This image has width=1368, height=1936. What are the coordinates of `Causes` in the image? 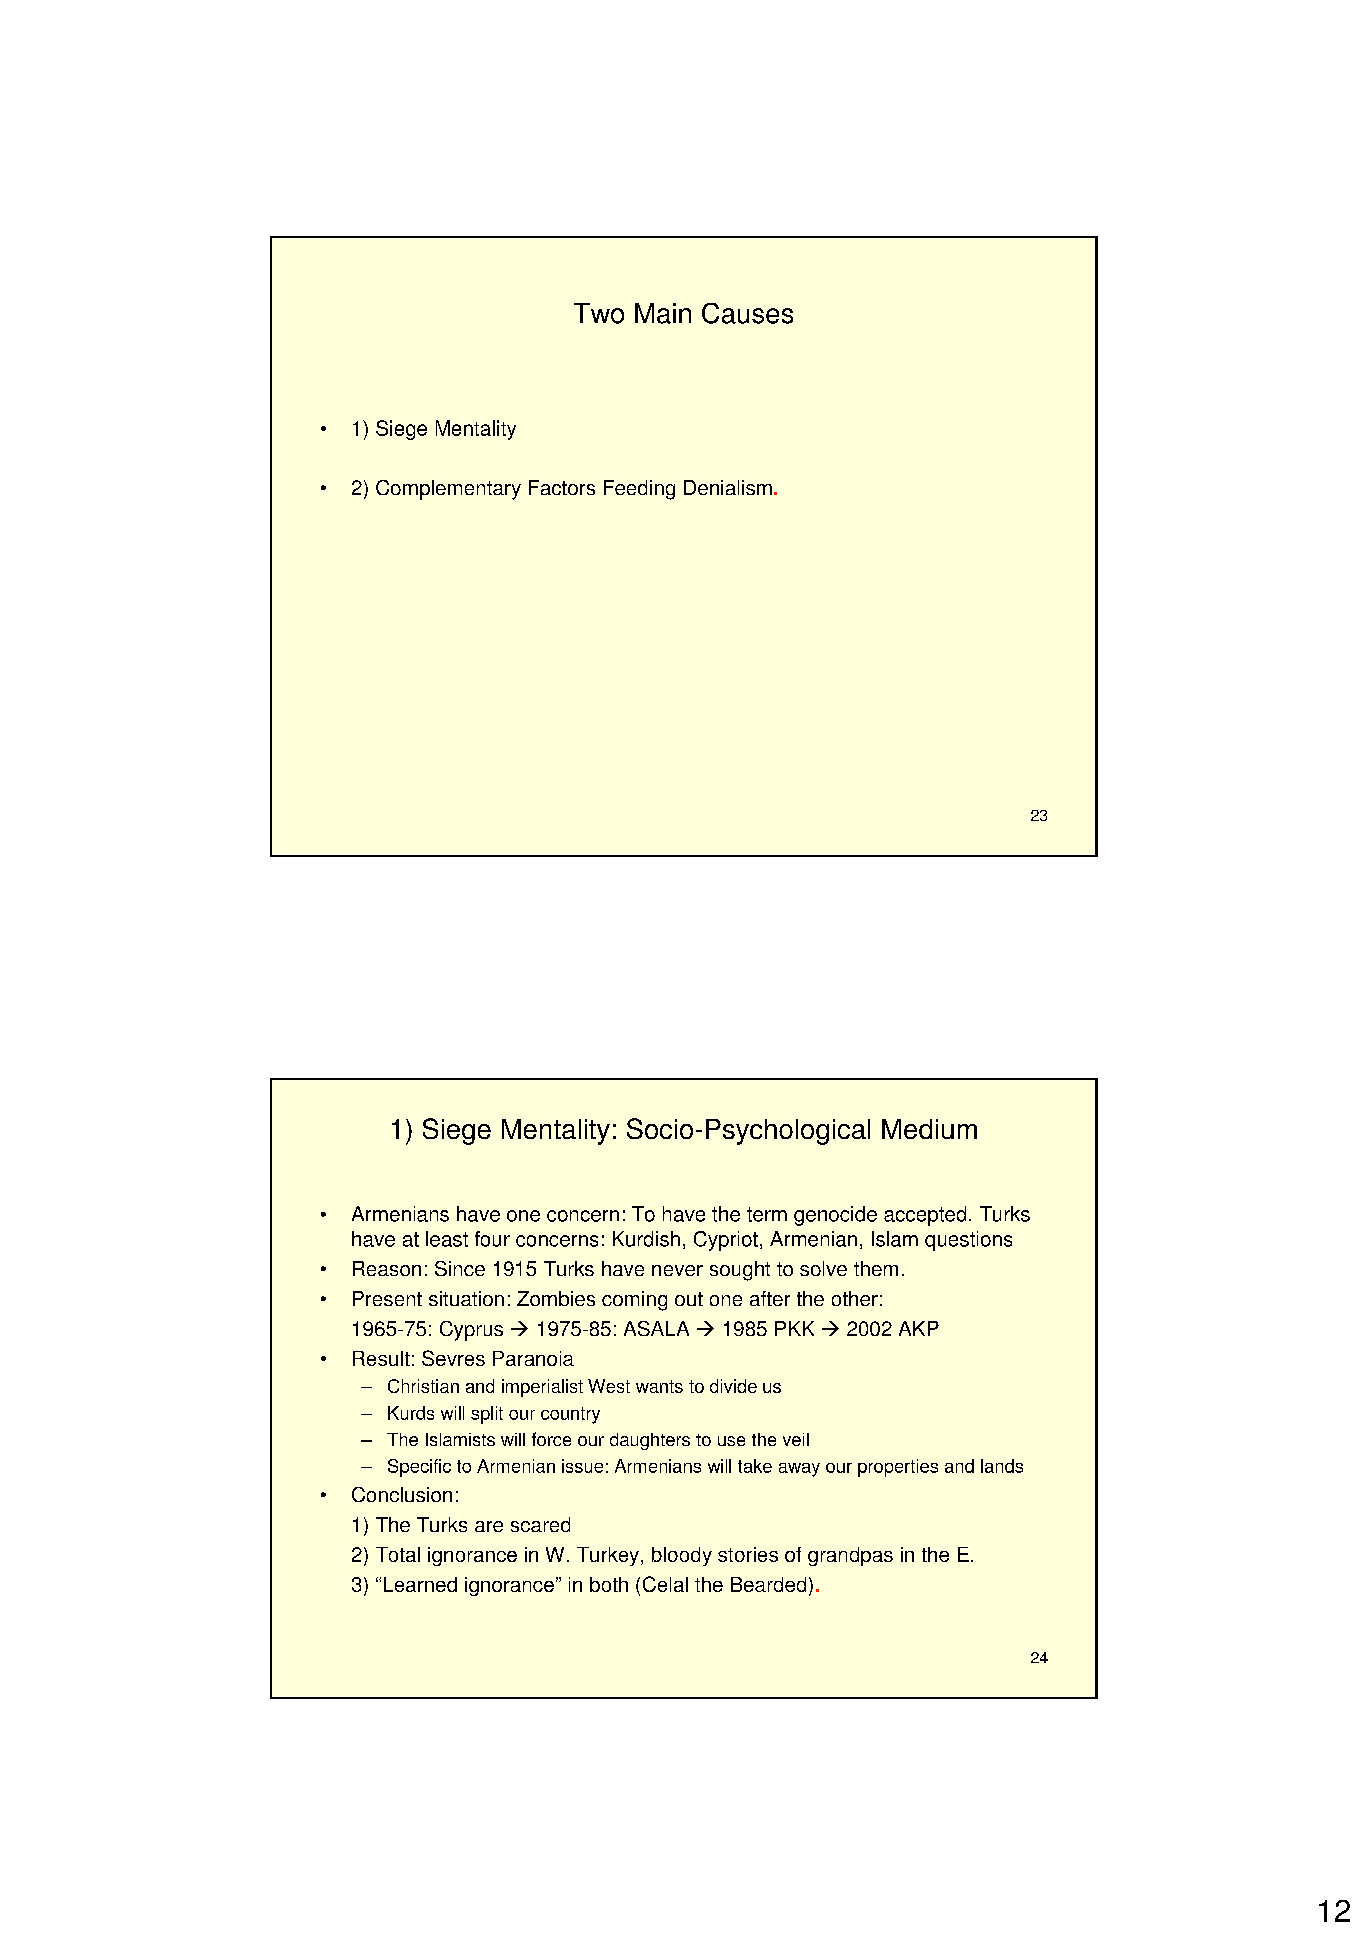 It's located at (747, 313).
